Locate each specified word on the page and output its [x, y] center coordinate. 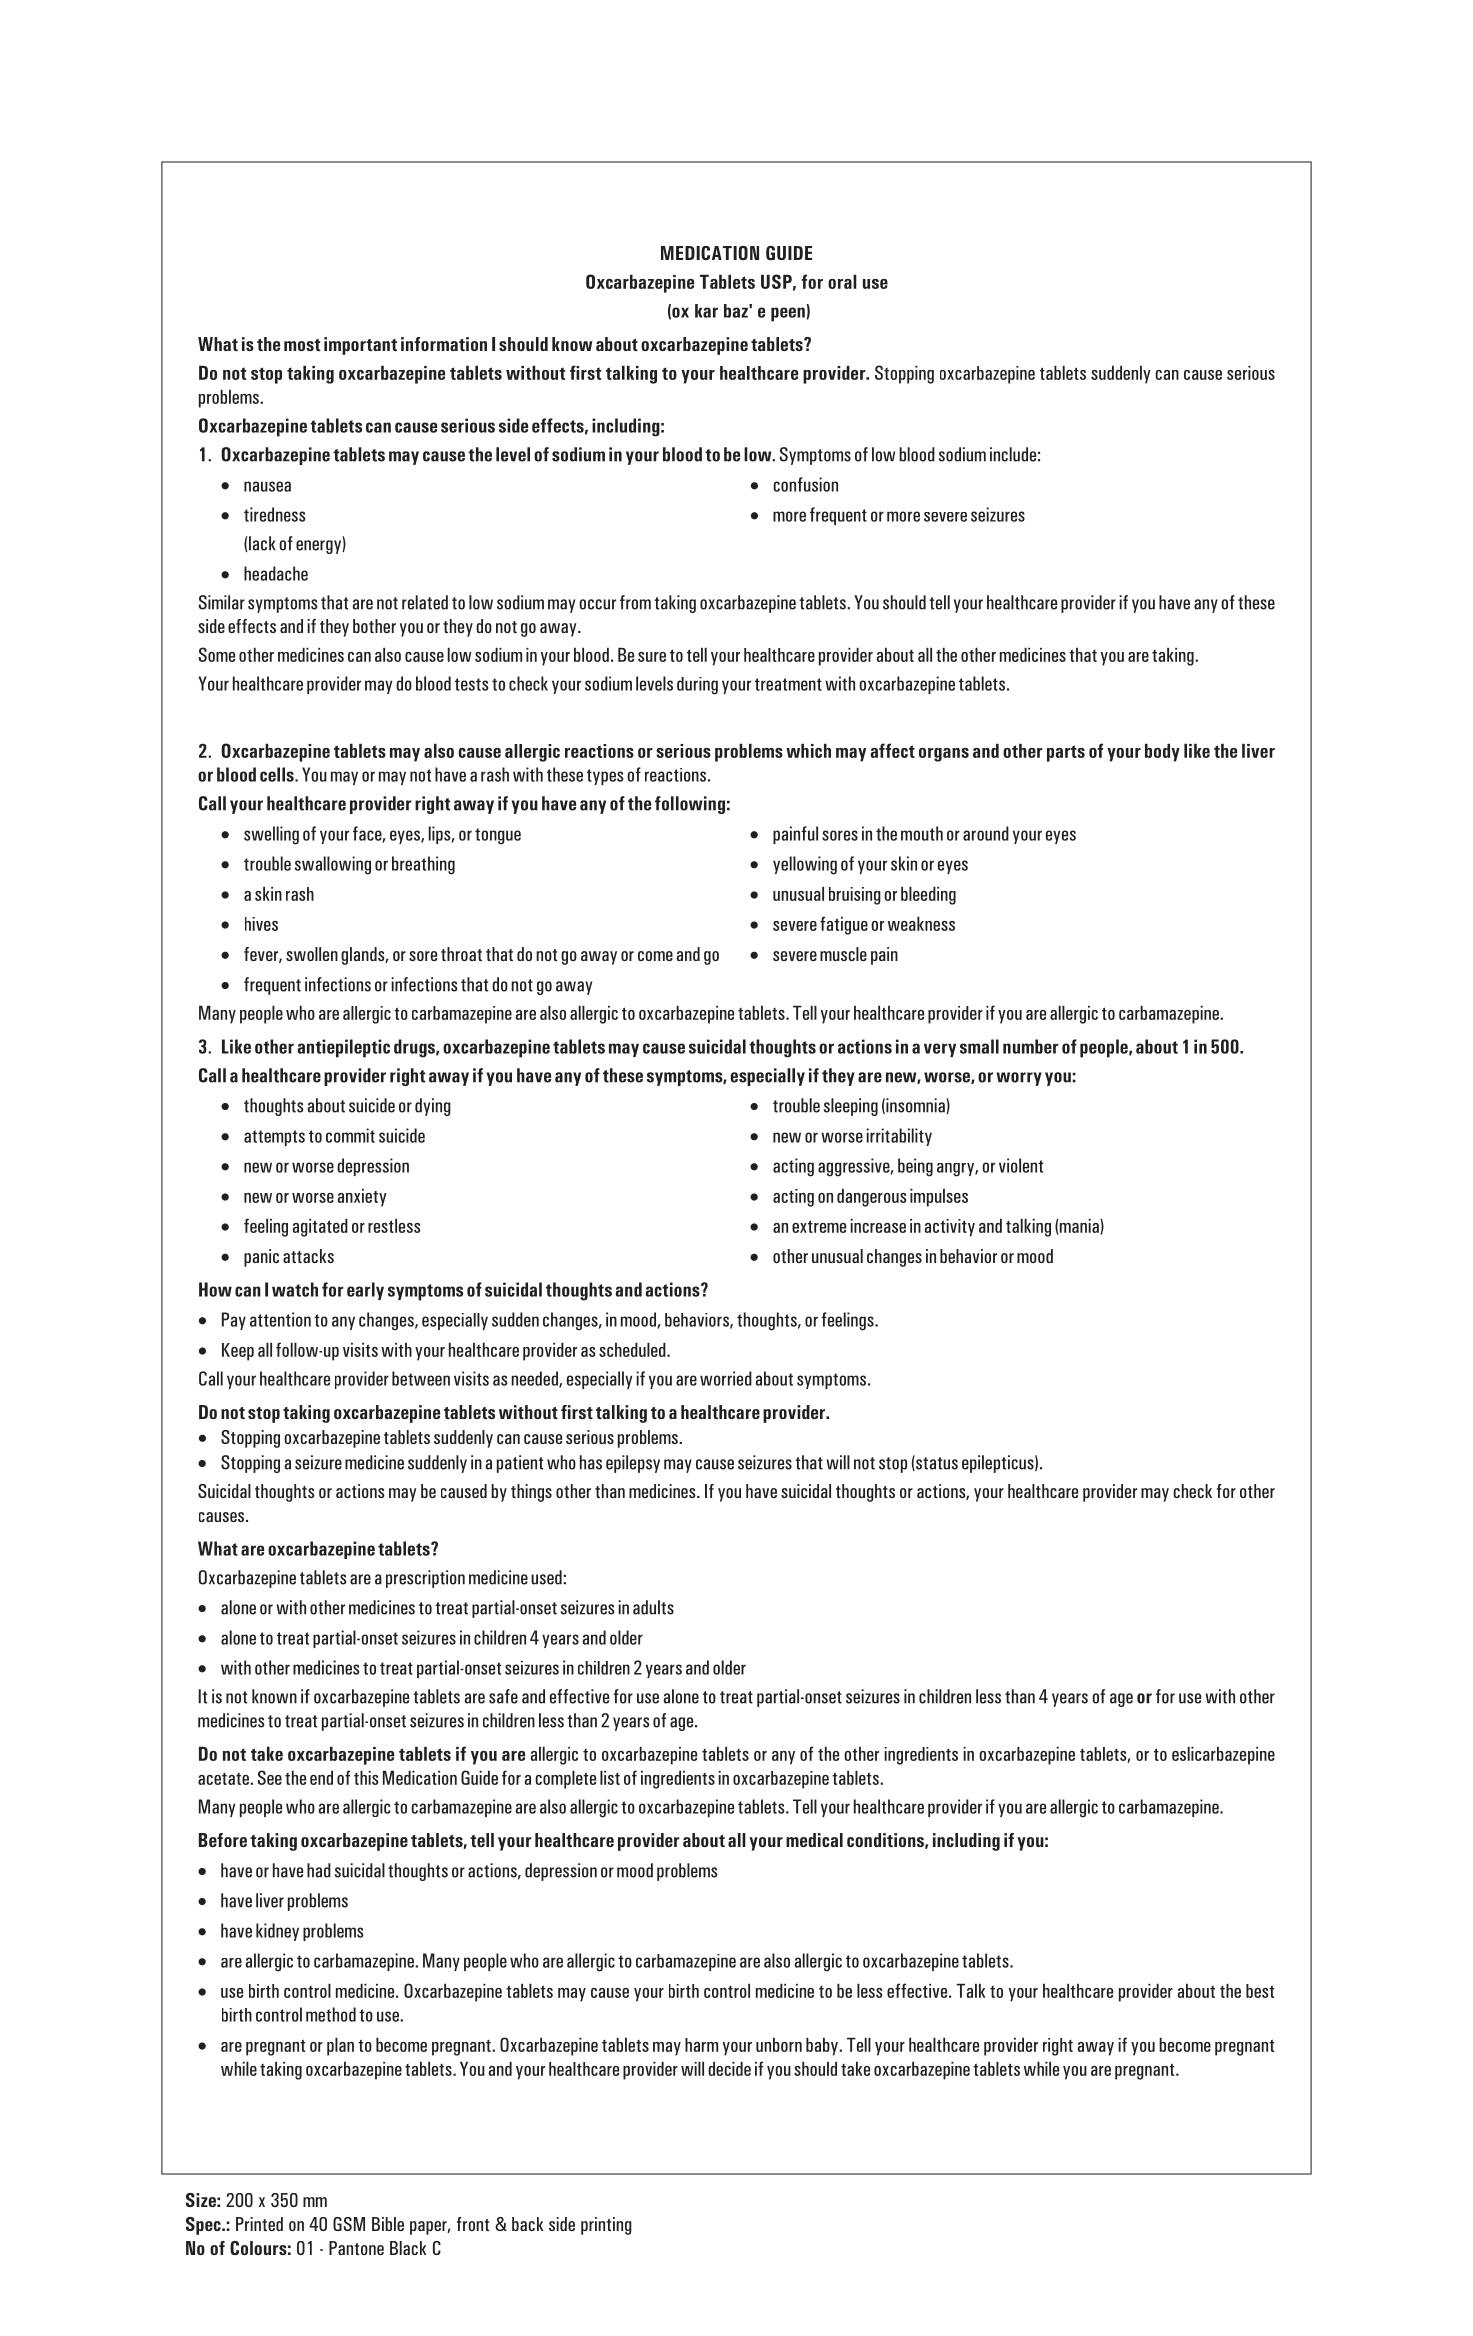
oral [842, 281]
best [1260, 1991]
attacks [308, 1256]
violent [1021, 1165]
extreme [819, 1226]
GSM [349, 2224]
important [360, 346]
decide [729, 2068]
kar [706, 311]
